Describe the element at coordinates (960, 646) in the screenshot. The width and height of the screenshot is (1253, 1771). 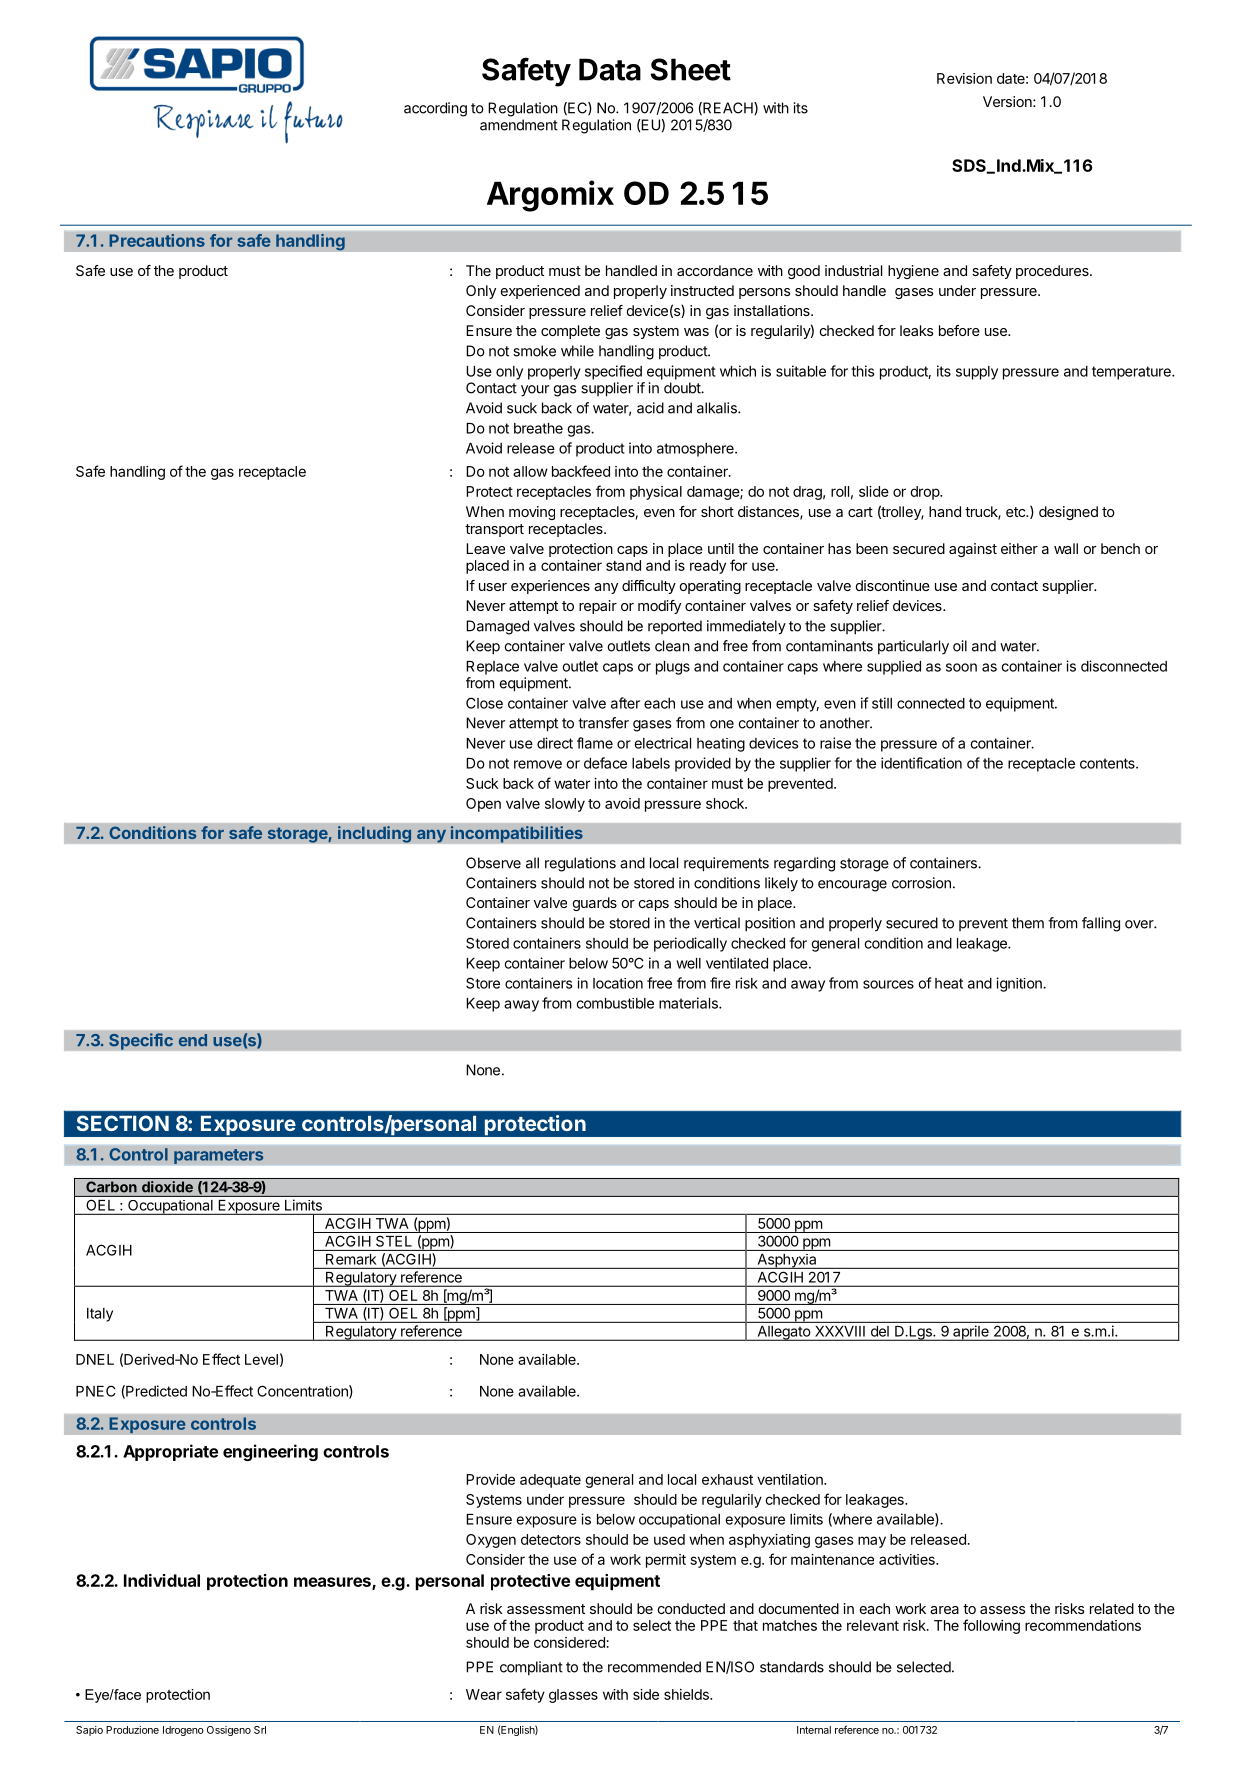
I see `oil` at that location.
